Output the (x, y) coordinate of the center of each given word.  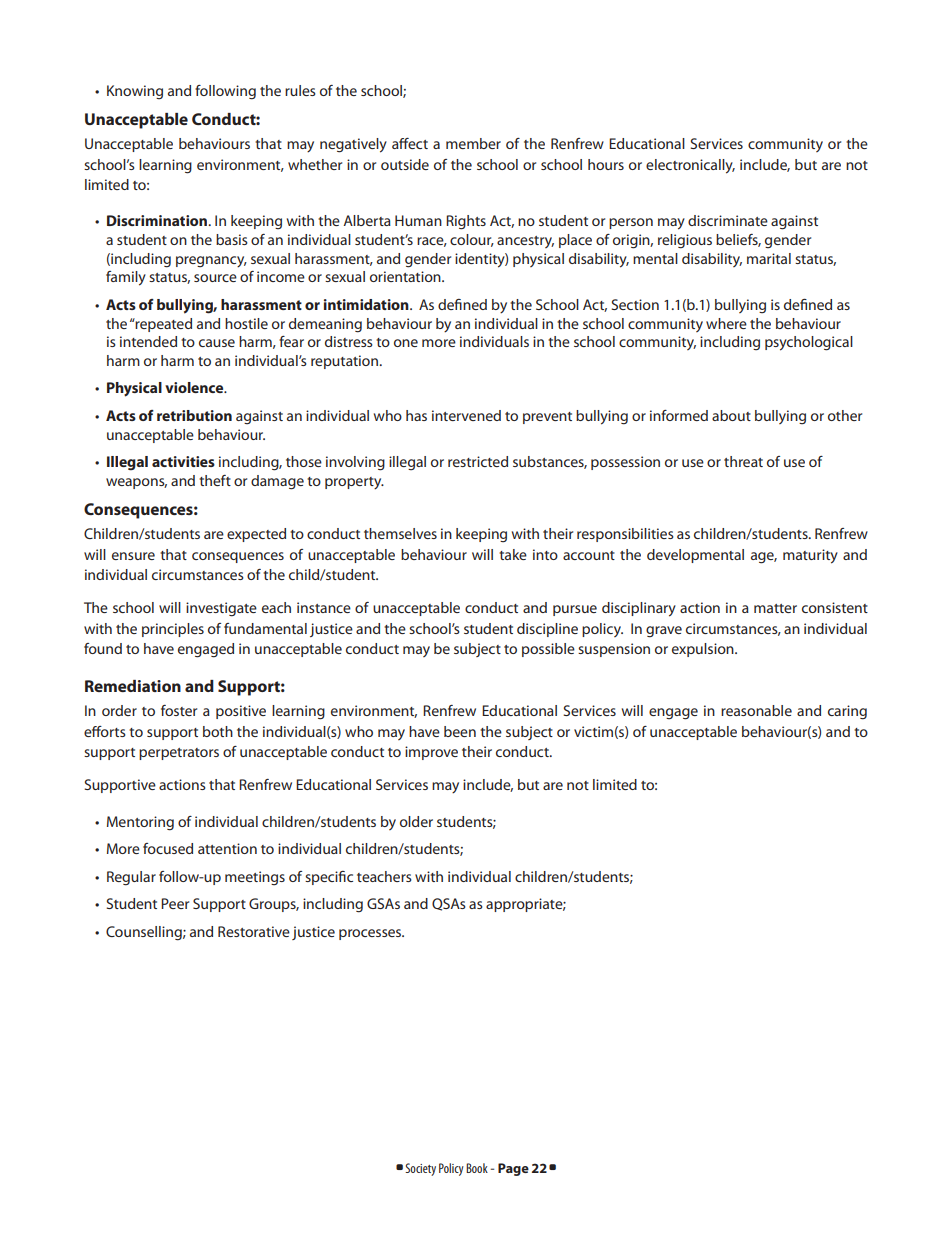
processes (371, 934)
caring (847, 712)
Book (477, 1168)
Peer (175, 903)
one (406, 343)
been (460, 731)
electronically (690, 166)
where (726, 323)
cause (217, 343)
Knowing (135, 92)
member (473, 143)
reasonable (756, 710)
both (218, 731)
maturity (810, 556)
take (513, 554)
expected (256, 535)
